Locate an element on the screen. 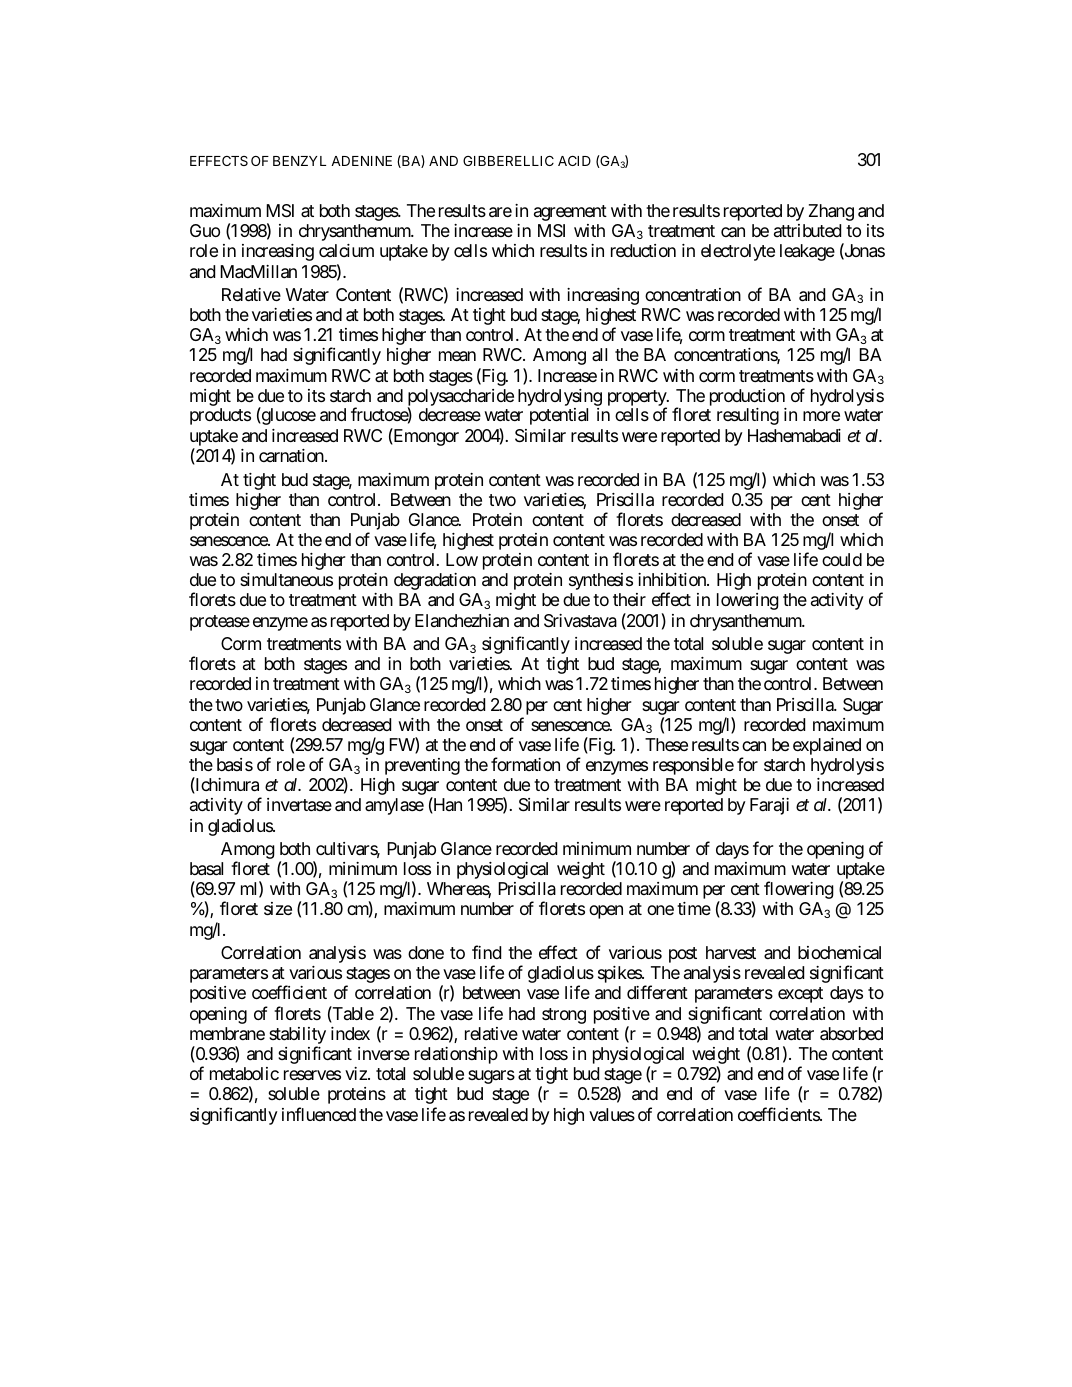  could is located at coordinates (842, 559).
